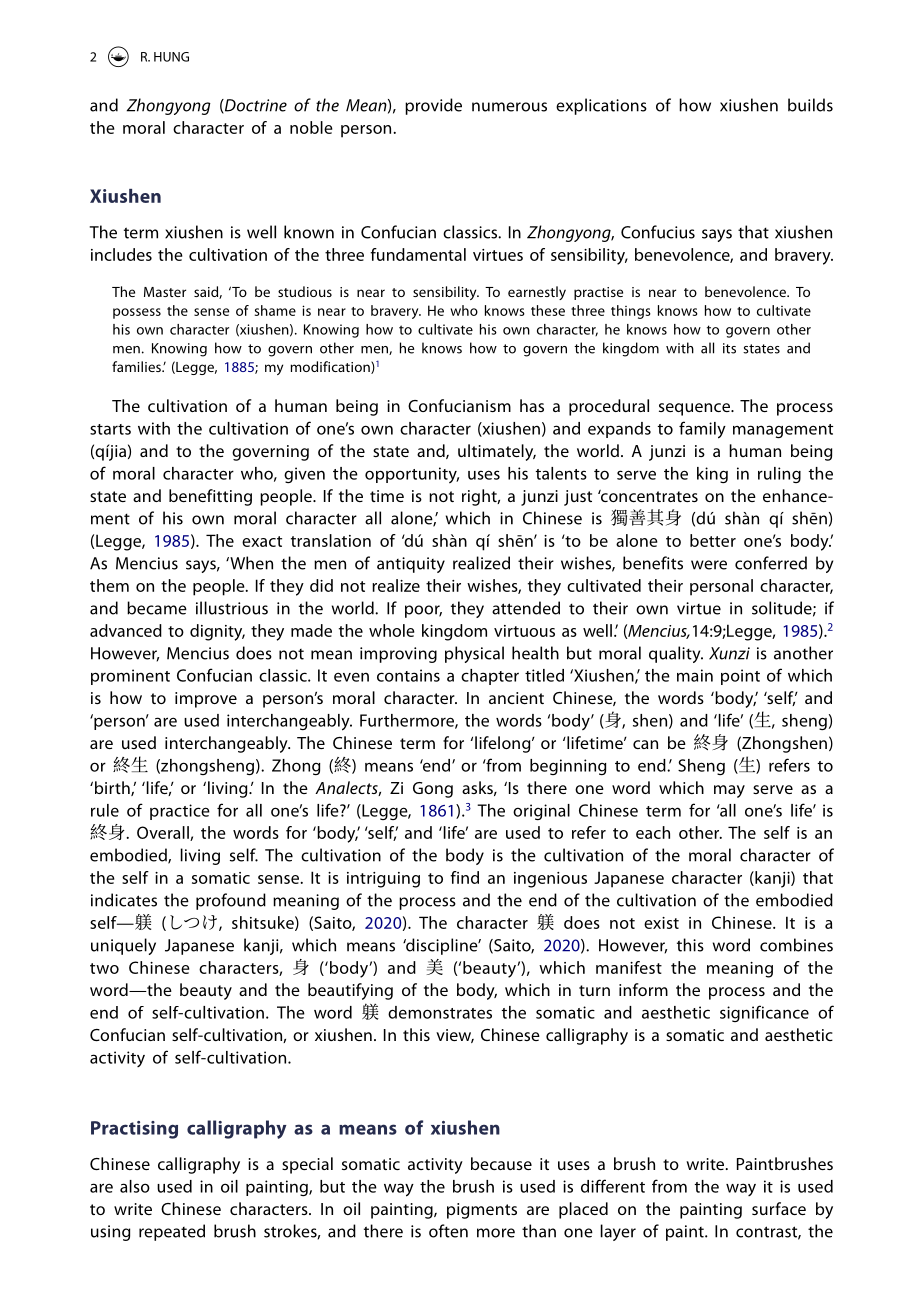 Image resolution: width=923 pixels, height=1316 pixels. What do you see at coordinates (810, 105) in the page?
I see `builds` at bounding box center [810, 105].
